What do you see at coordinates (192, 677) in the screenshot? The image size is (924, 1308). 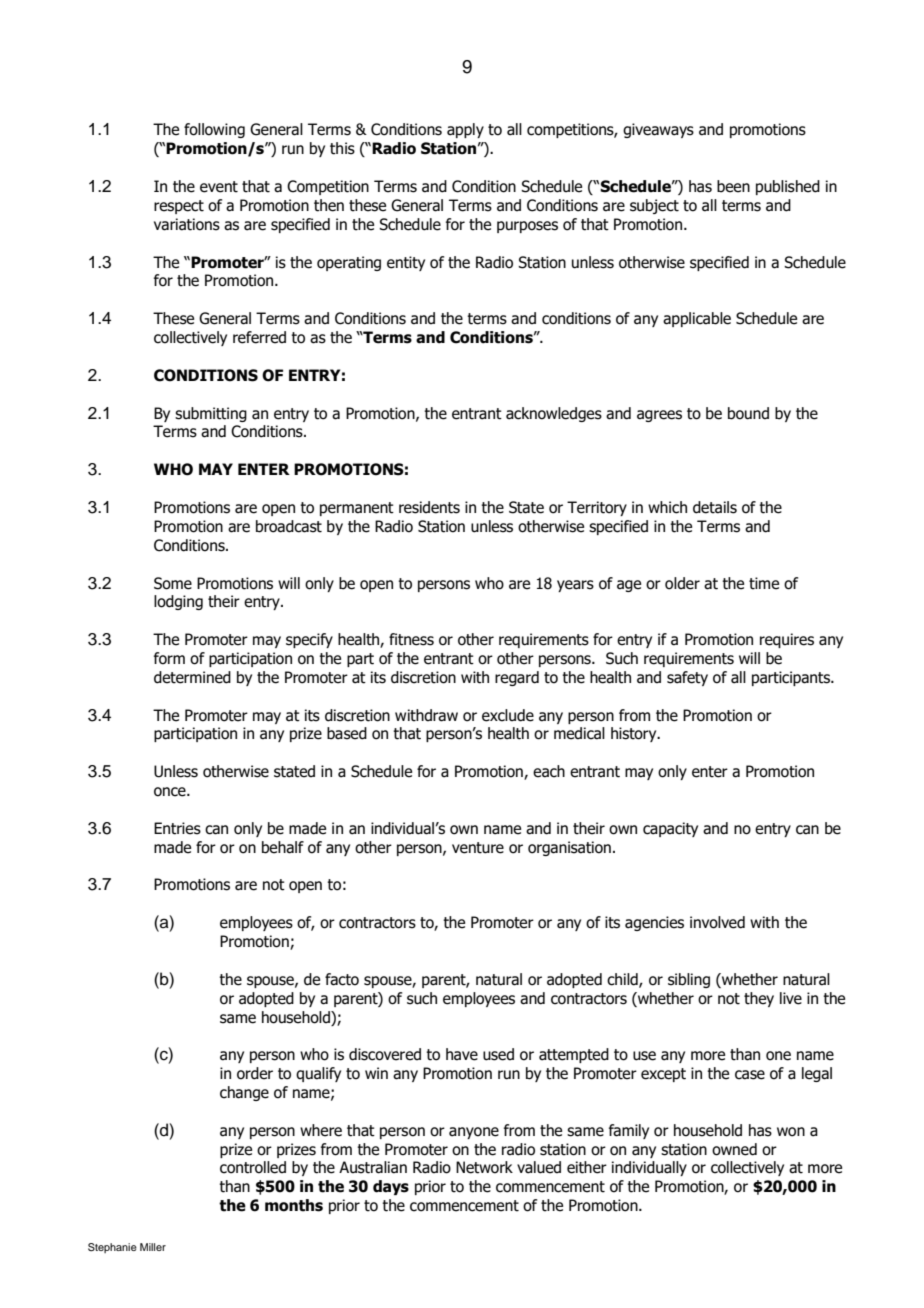 I see `determined` at bounding box center [192, 677].
